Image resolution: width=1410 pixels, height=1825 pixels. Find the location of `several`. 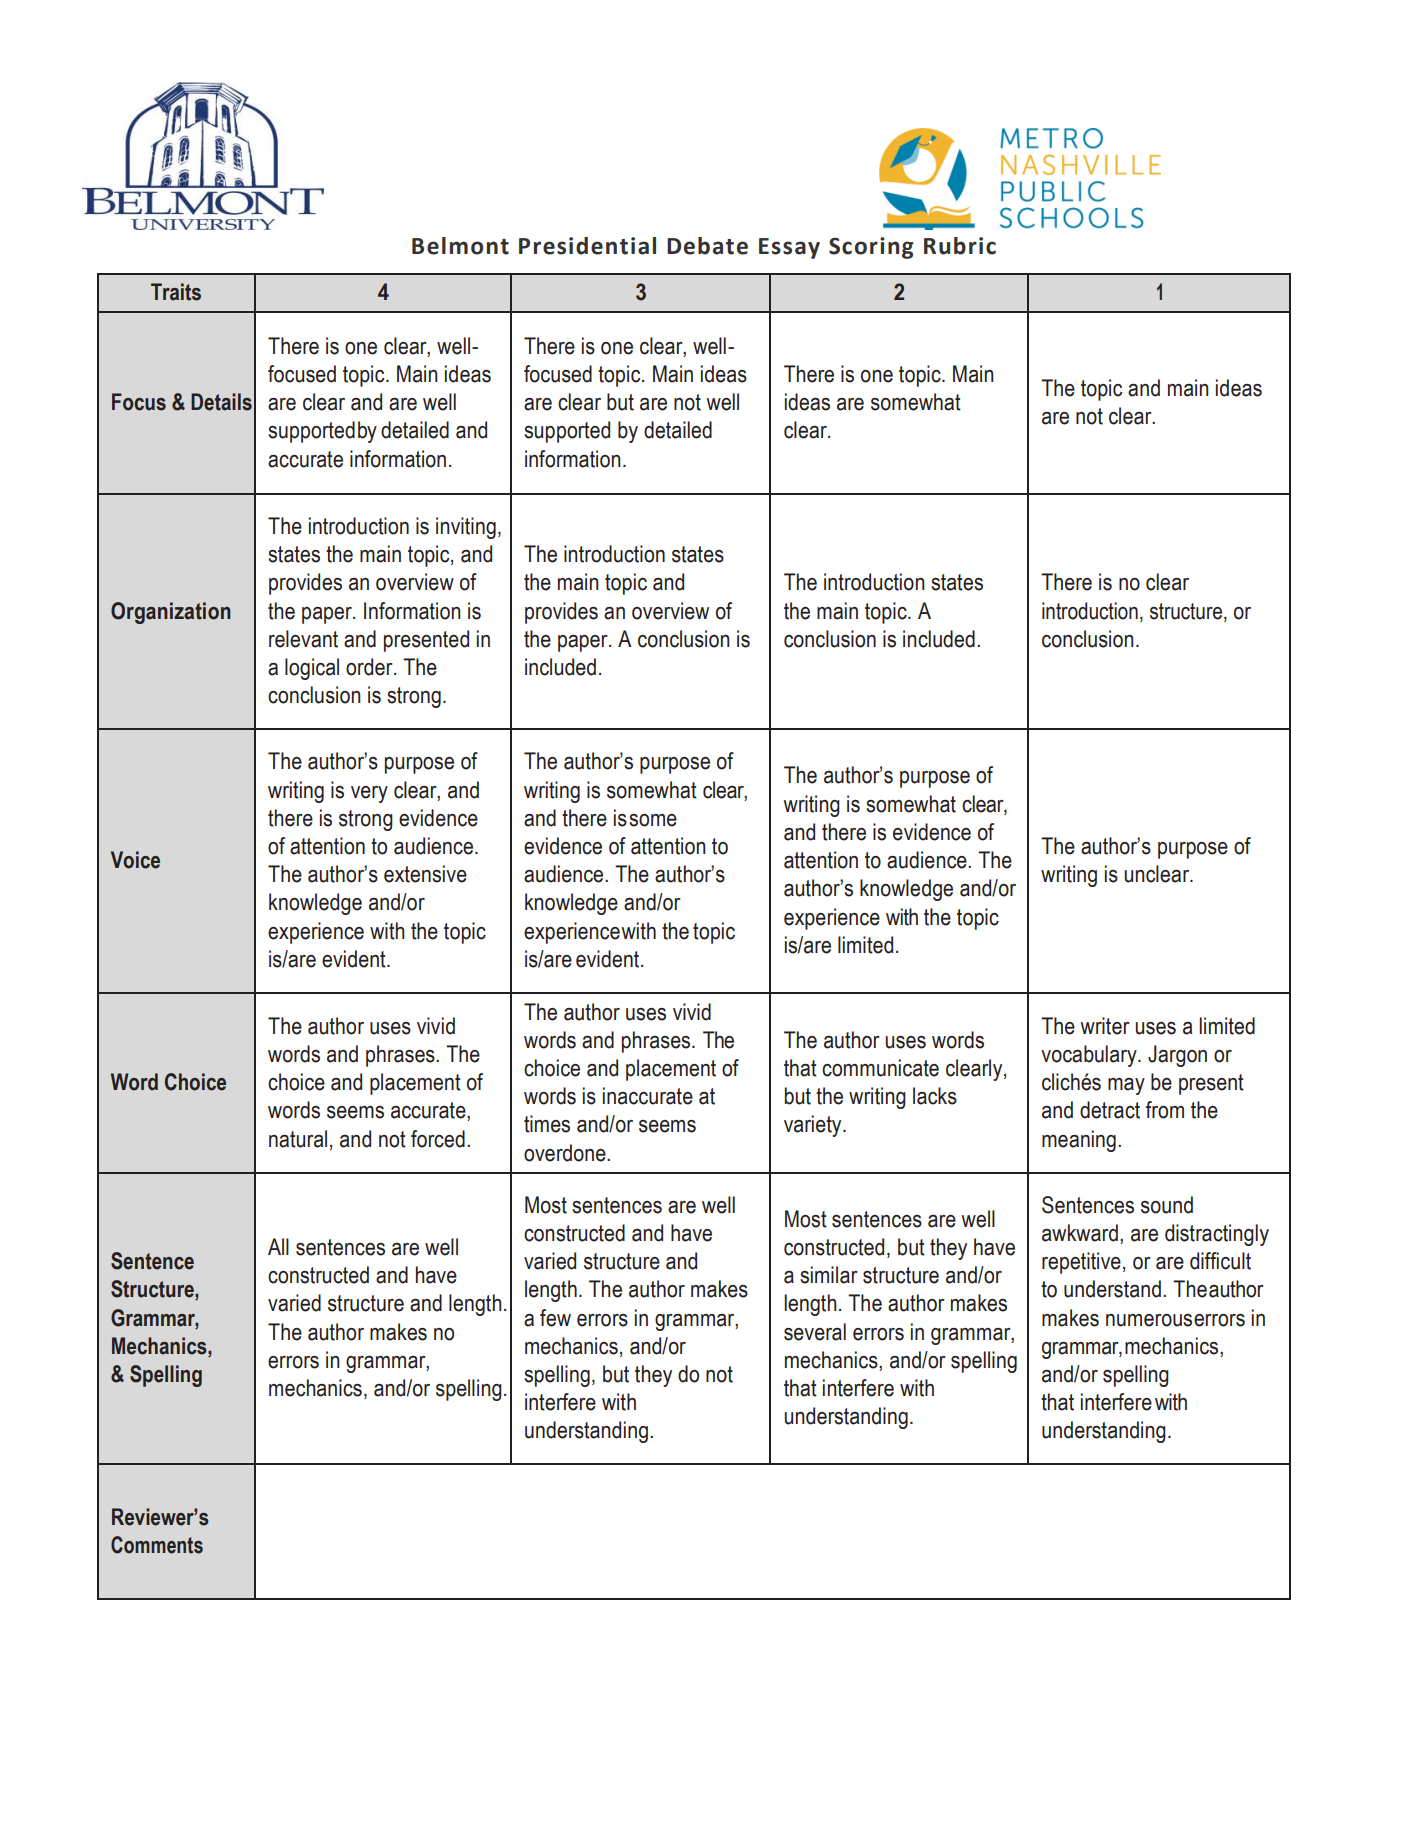

several is located at coordinates (815, 1332).
